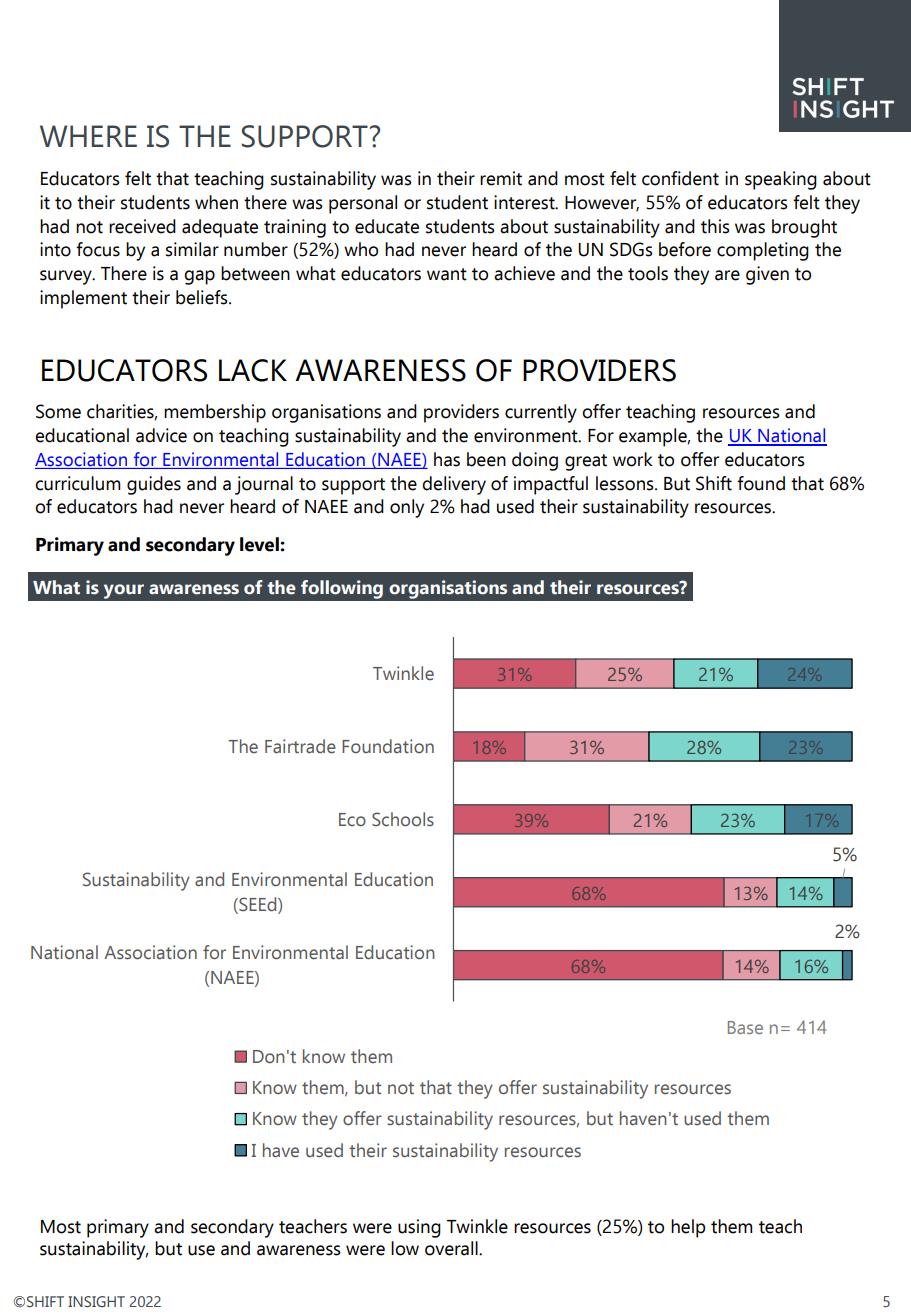  What do you see at coordinates (96, 1301) in the screenshot?
I see `INSIGHT` at bounding box center [96, 1301].
